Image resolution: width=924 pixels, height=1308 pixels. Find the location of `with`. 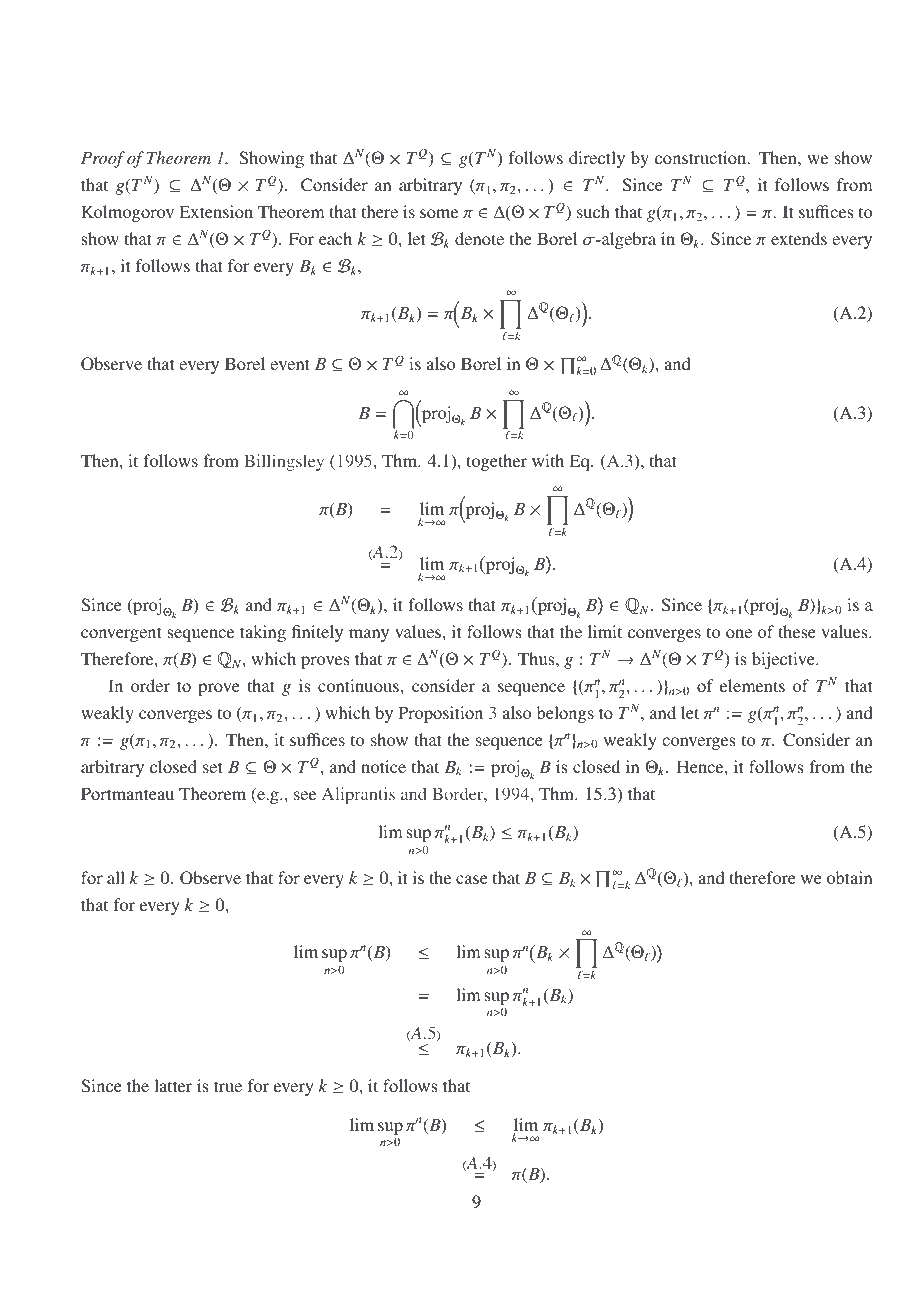

with is located at coordinates (548, 460).
